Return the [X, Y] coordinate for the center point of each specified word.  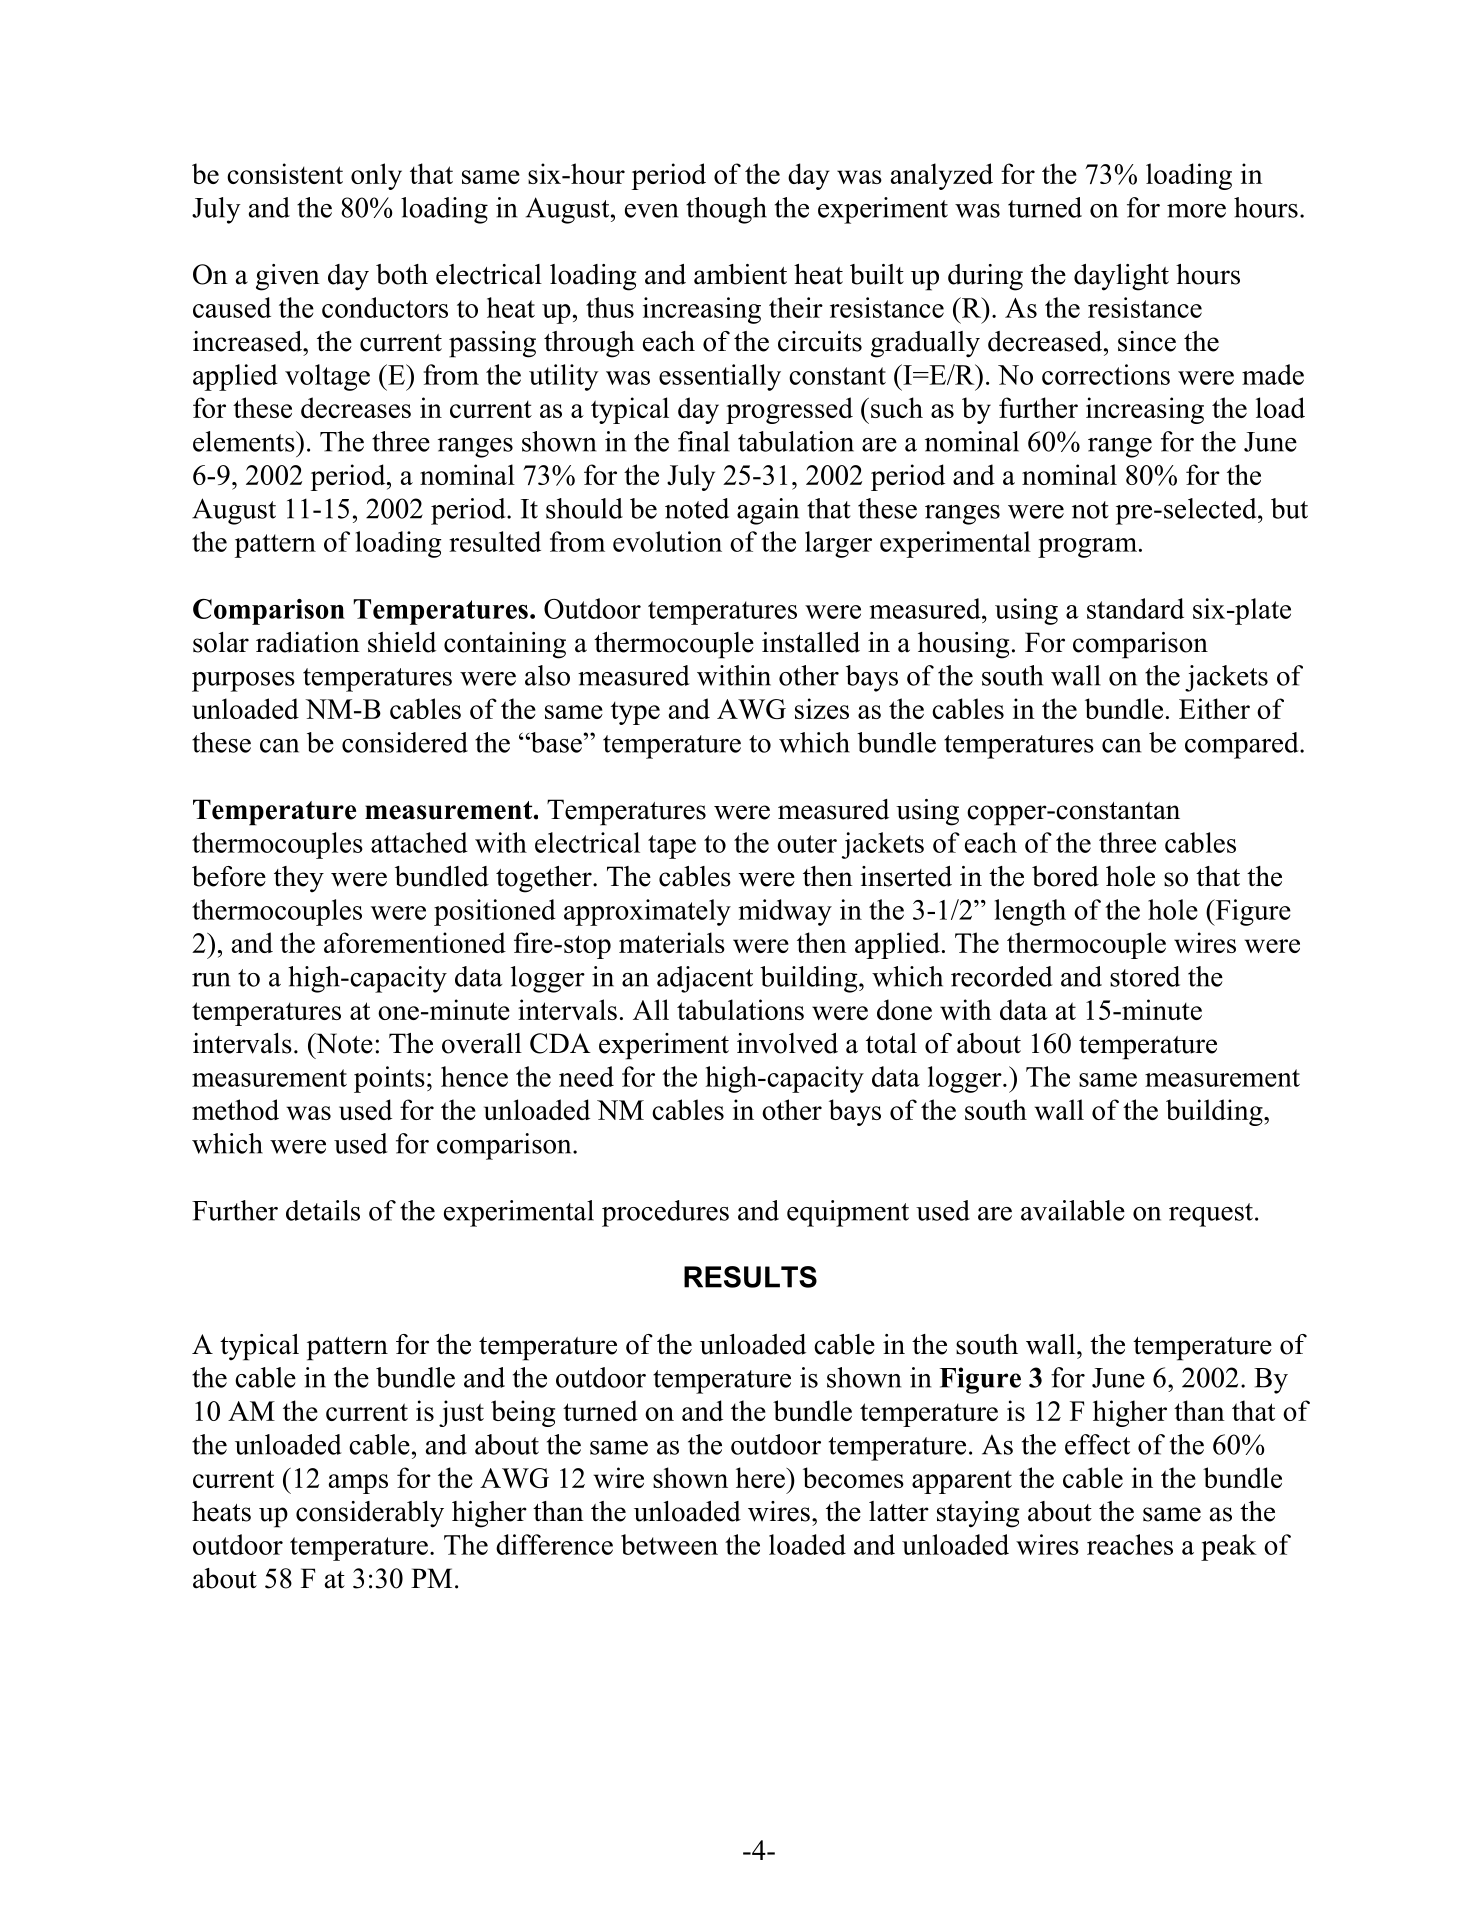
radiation [308, 642]
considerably [370, 1514]
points [389, 1079]
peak [1229, 1547]
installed [811, 642]
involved [787, 1043]
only [376, 176]
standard [1135, 608]
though [726, 210]
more [1196, 211]
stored [1145, 976]
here [761, 1477]
